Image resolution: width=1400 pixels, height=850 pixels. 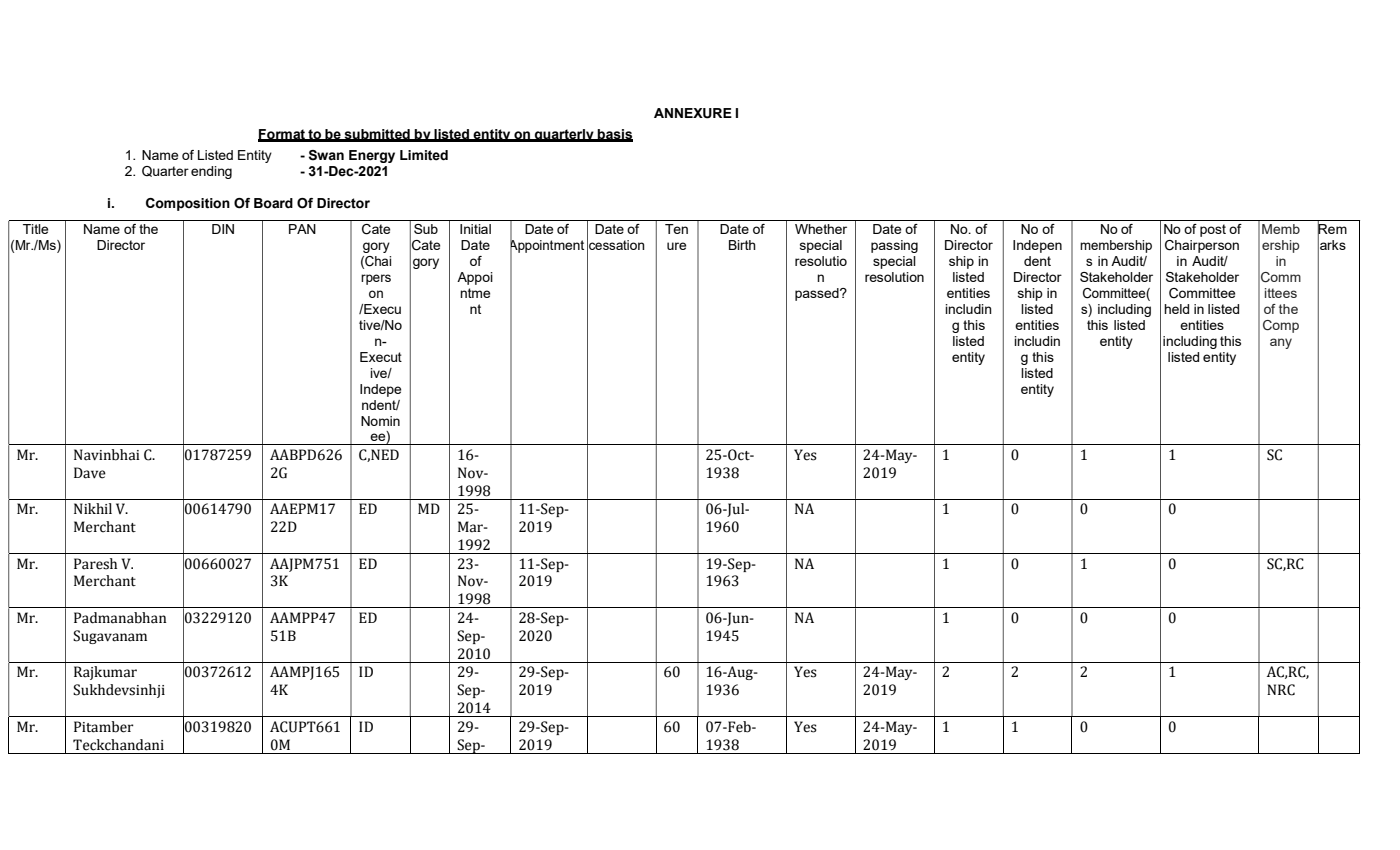 What do you see at coordinates (424, 155) in the screenshot?
I see `Limited` at bounding box center [424, 155].
